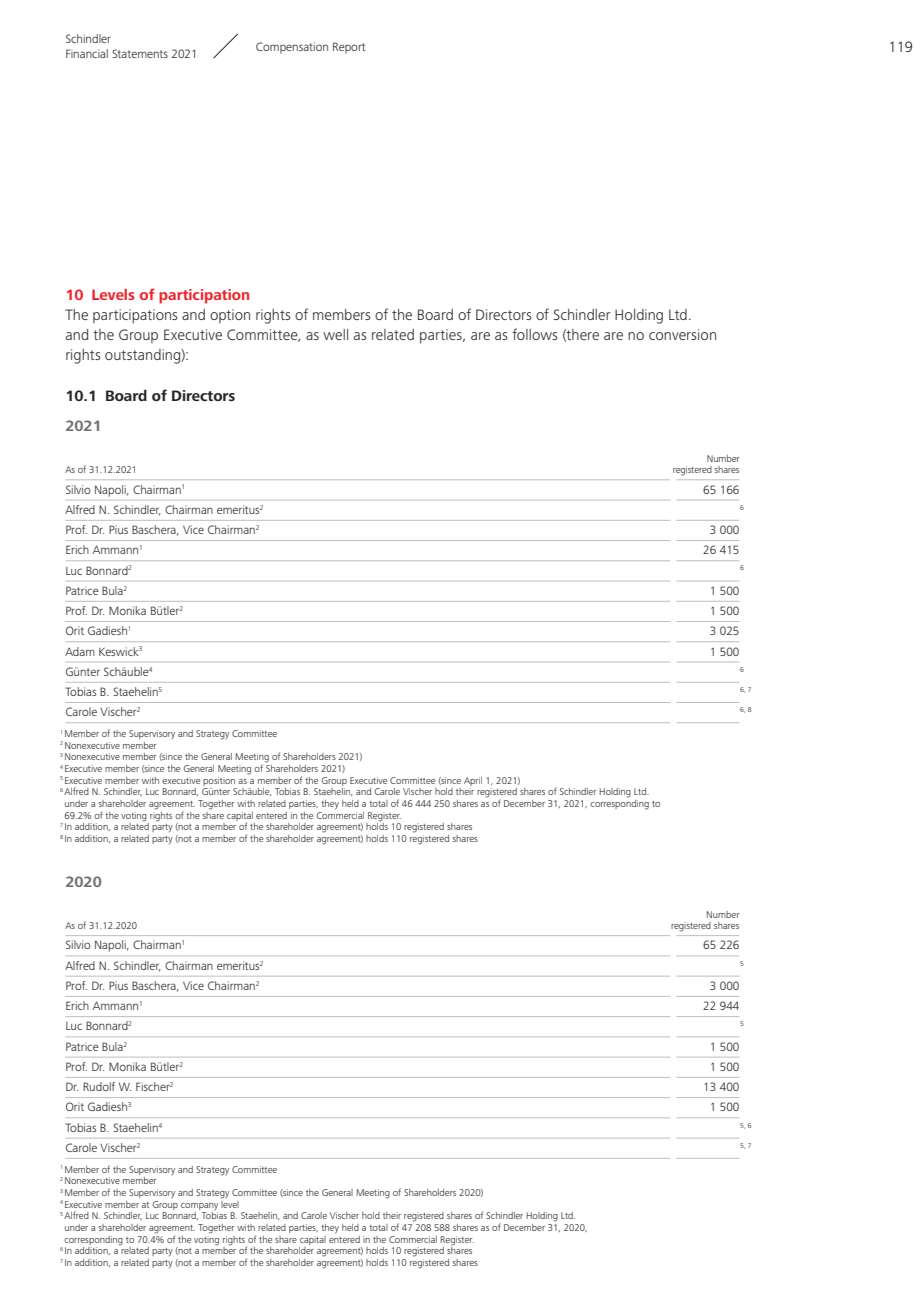 This screenshot has width=924, height=1308. What do you see at coordinates (199, 1206) in the screenshot?
I see `company` at bounding box center [199, 1206].
